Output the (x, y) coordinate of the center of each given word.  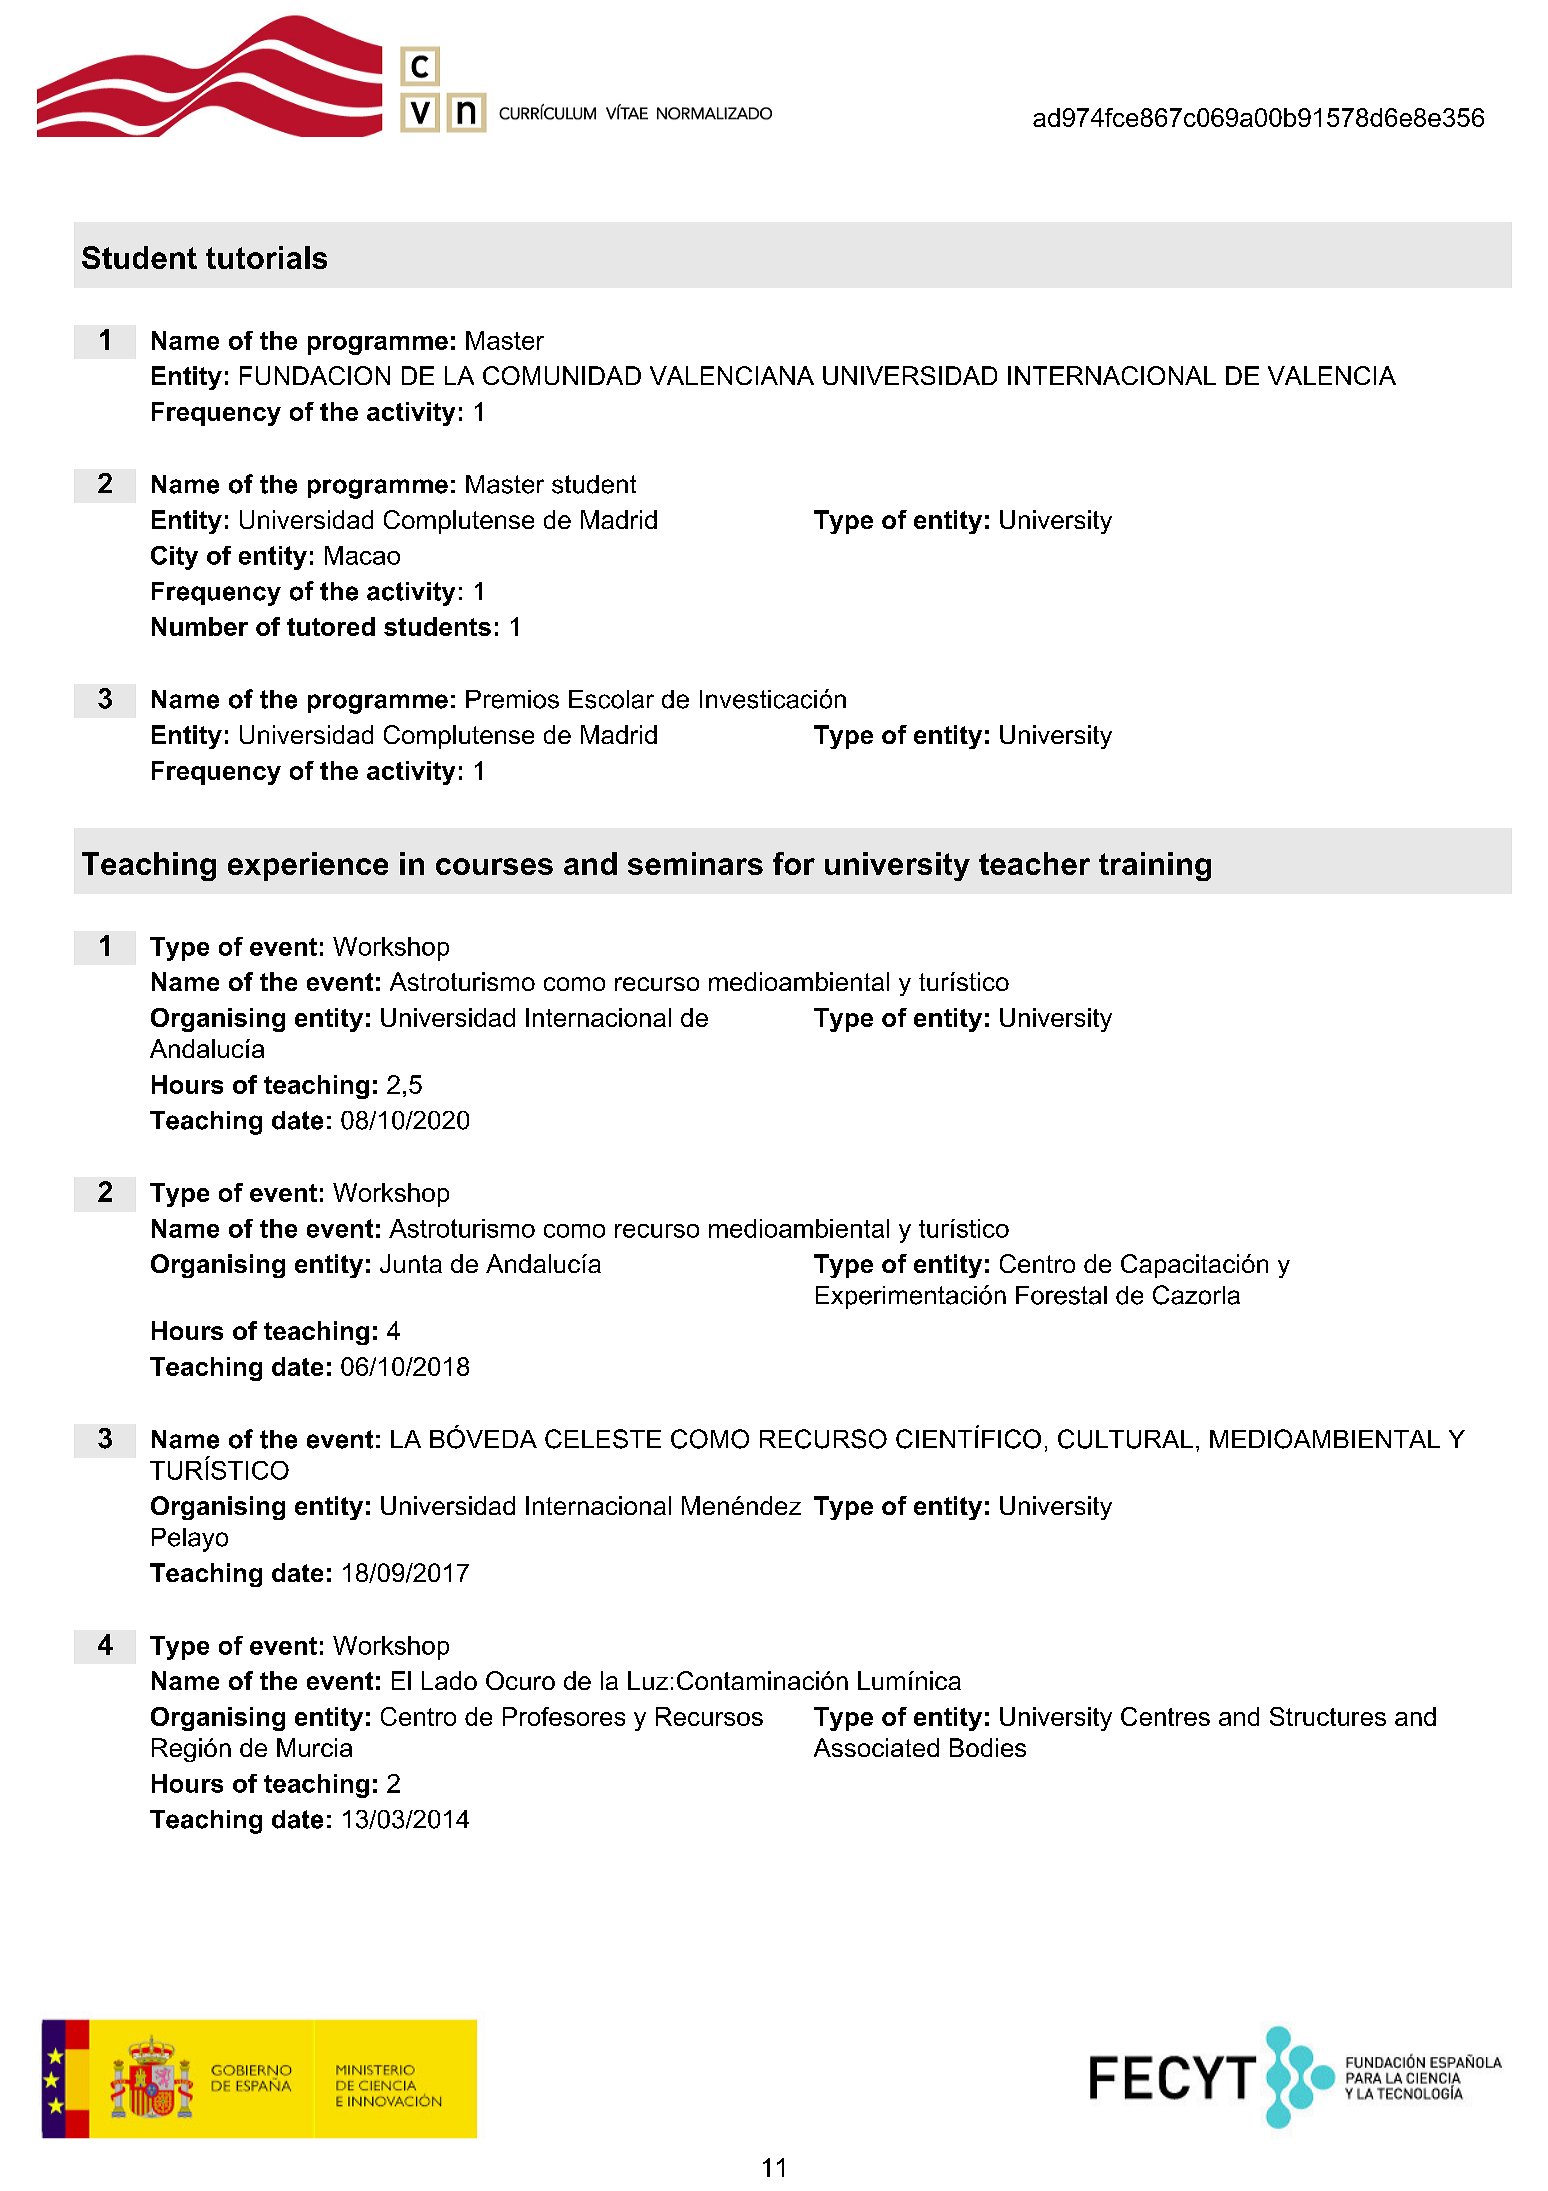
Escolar (611, 699)
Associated (876, 1747)
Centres (1165, 1716)
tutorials (266, 257)
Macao (362, 555)
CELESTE (603, 1439)
